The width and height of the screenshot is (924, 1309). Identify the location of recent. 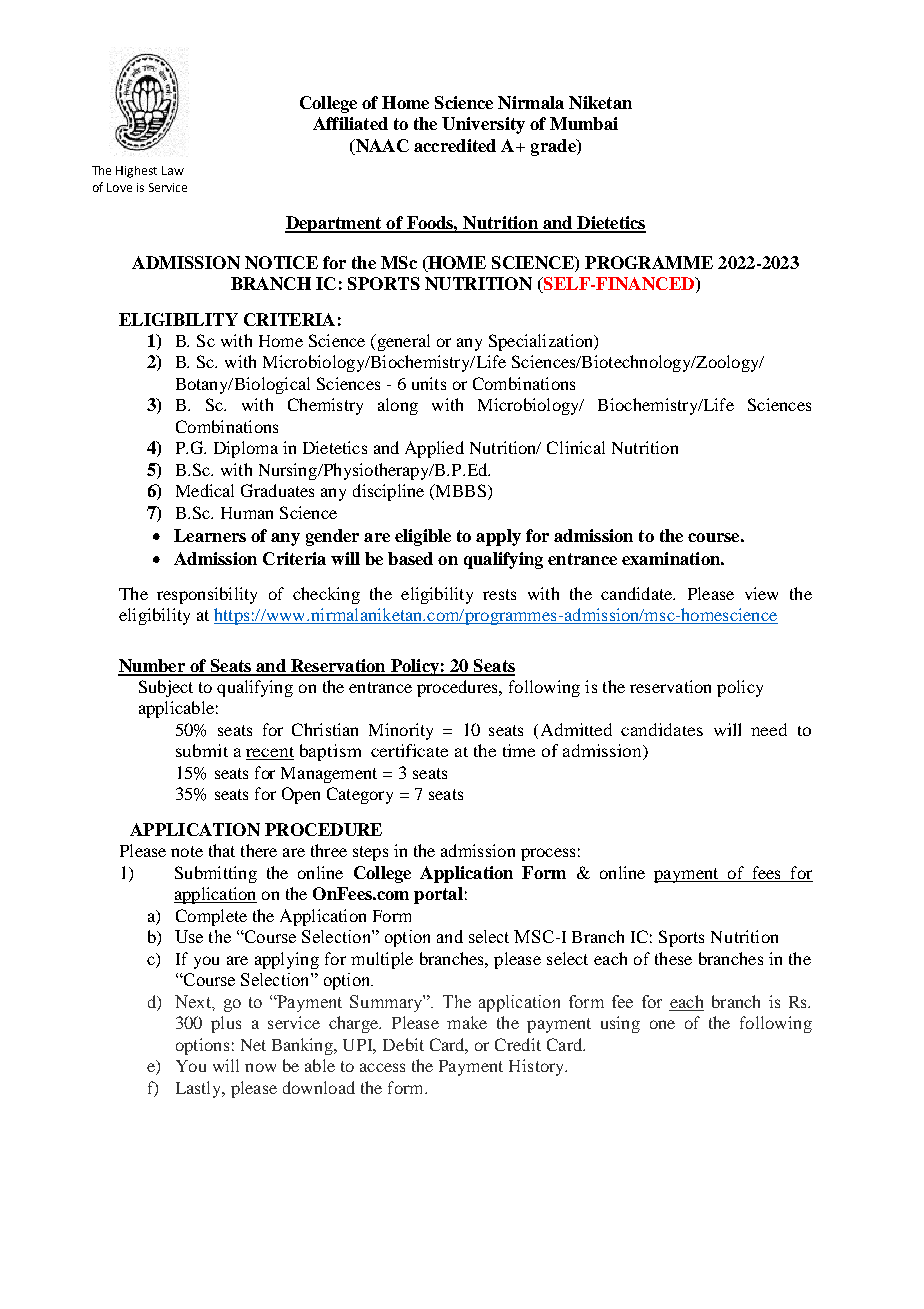
(270, 753).
